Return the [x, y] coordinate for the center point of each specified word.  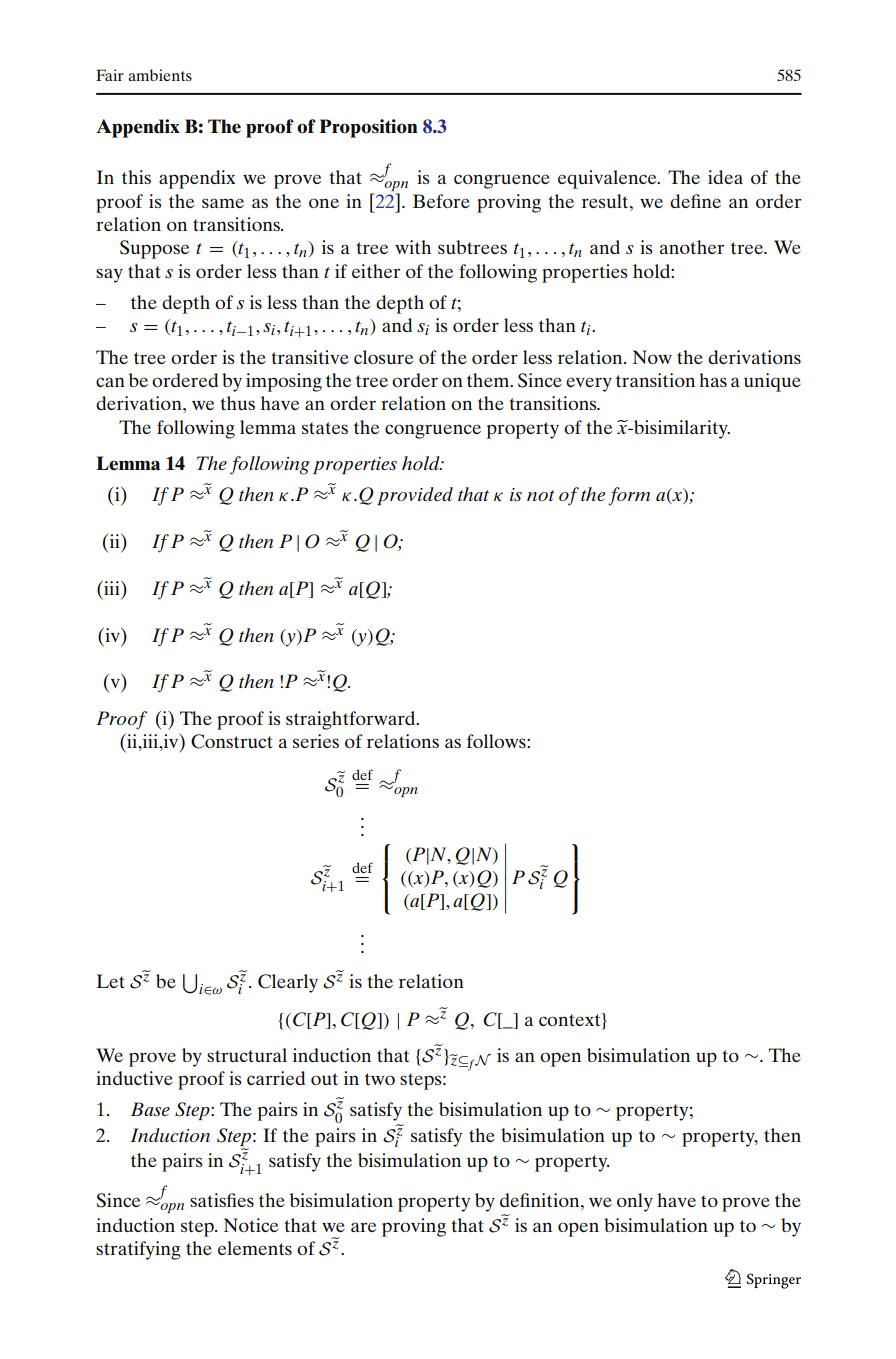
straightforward [352, 720]
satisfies [222, 1200]
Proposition [368, 128]
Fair [110, 75]
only [635, 1202]
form [629, 496]
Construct [232, 741]
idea [725, 177]
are [363, 1227]
